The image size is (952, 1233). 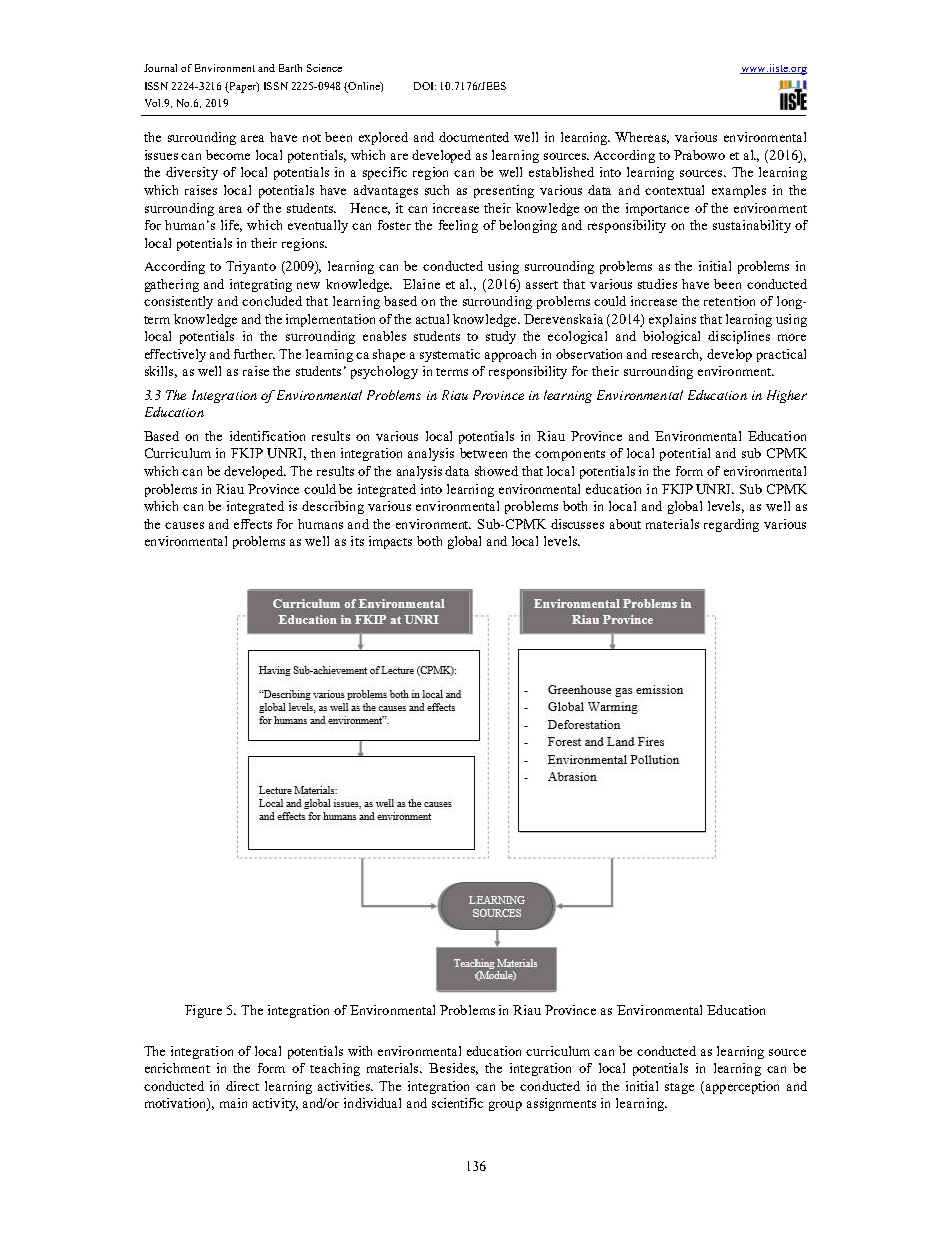 I want to click on with, so click(x=360, y=1051).
